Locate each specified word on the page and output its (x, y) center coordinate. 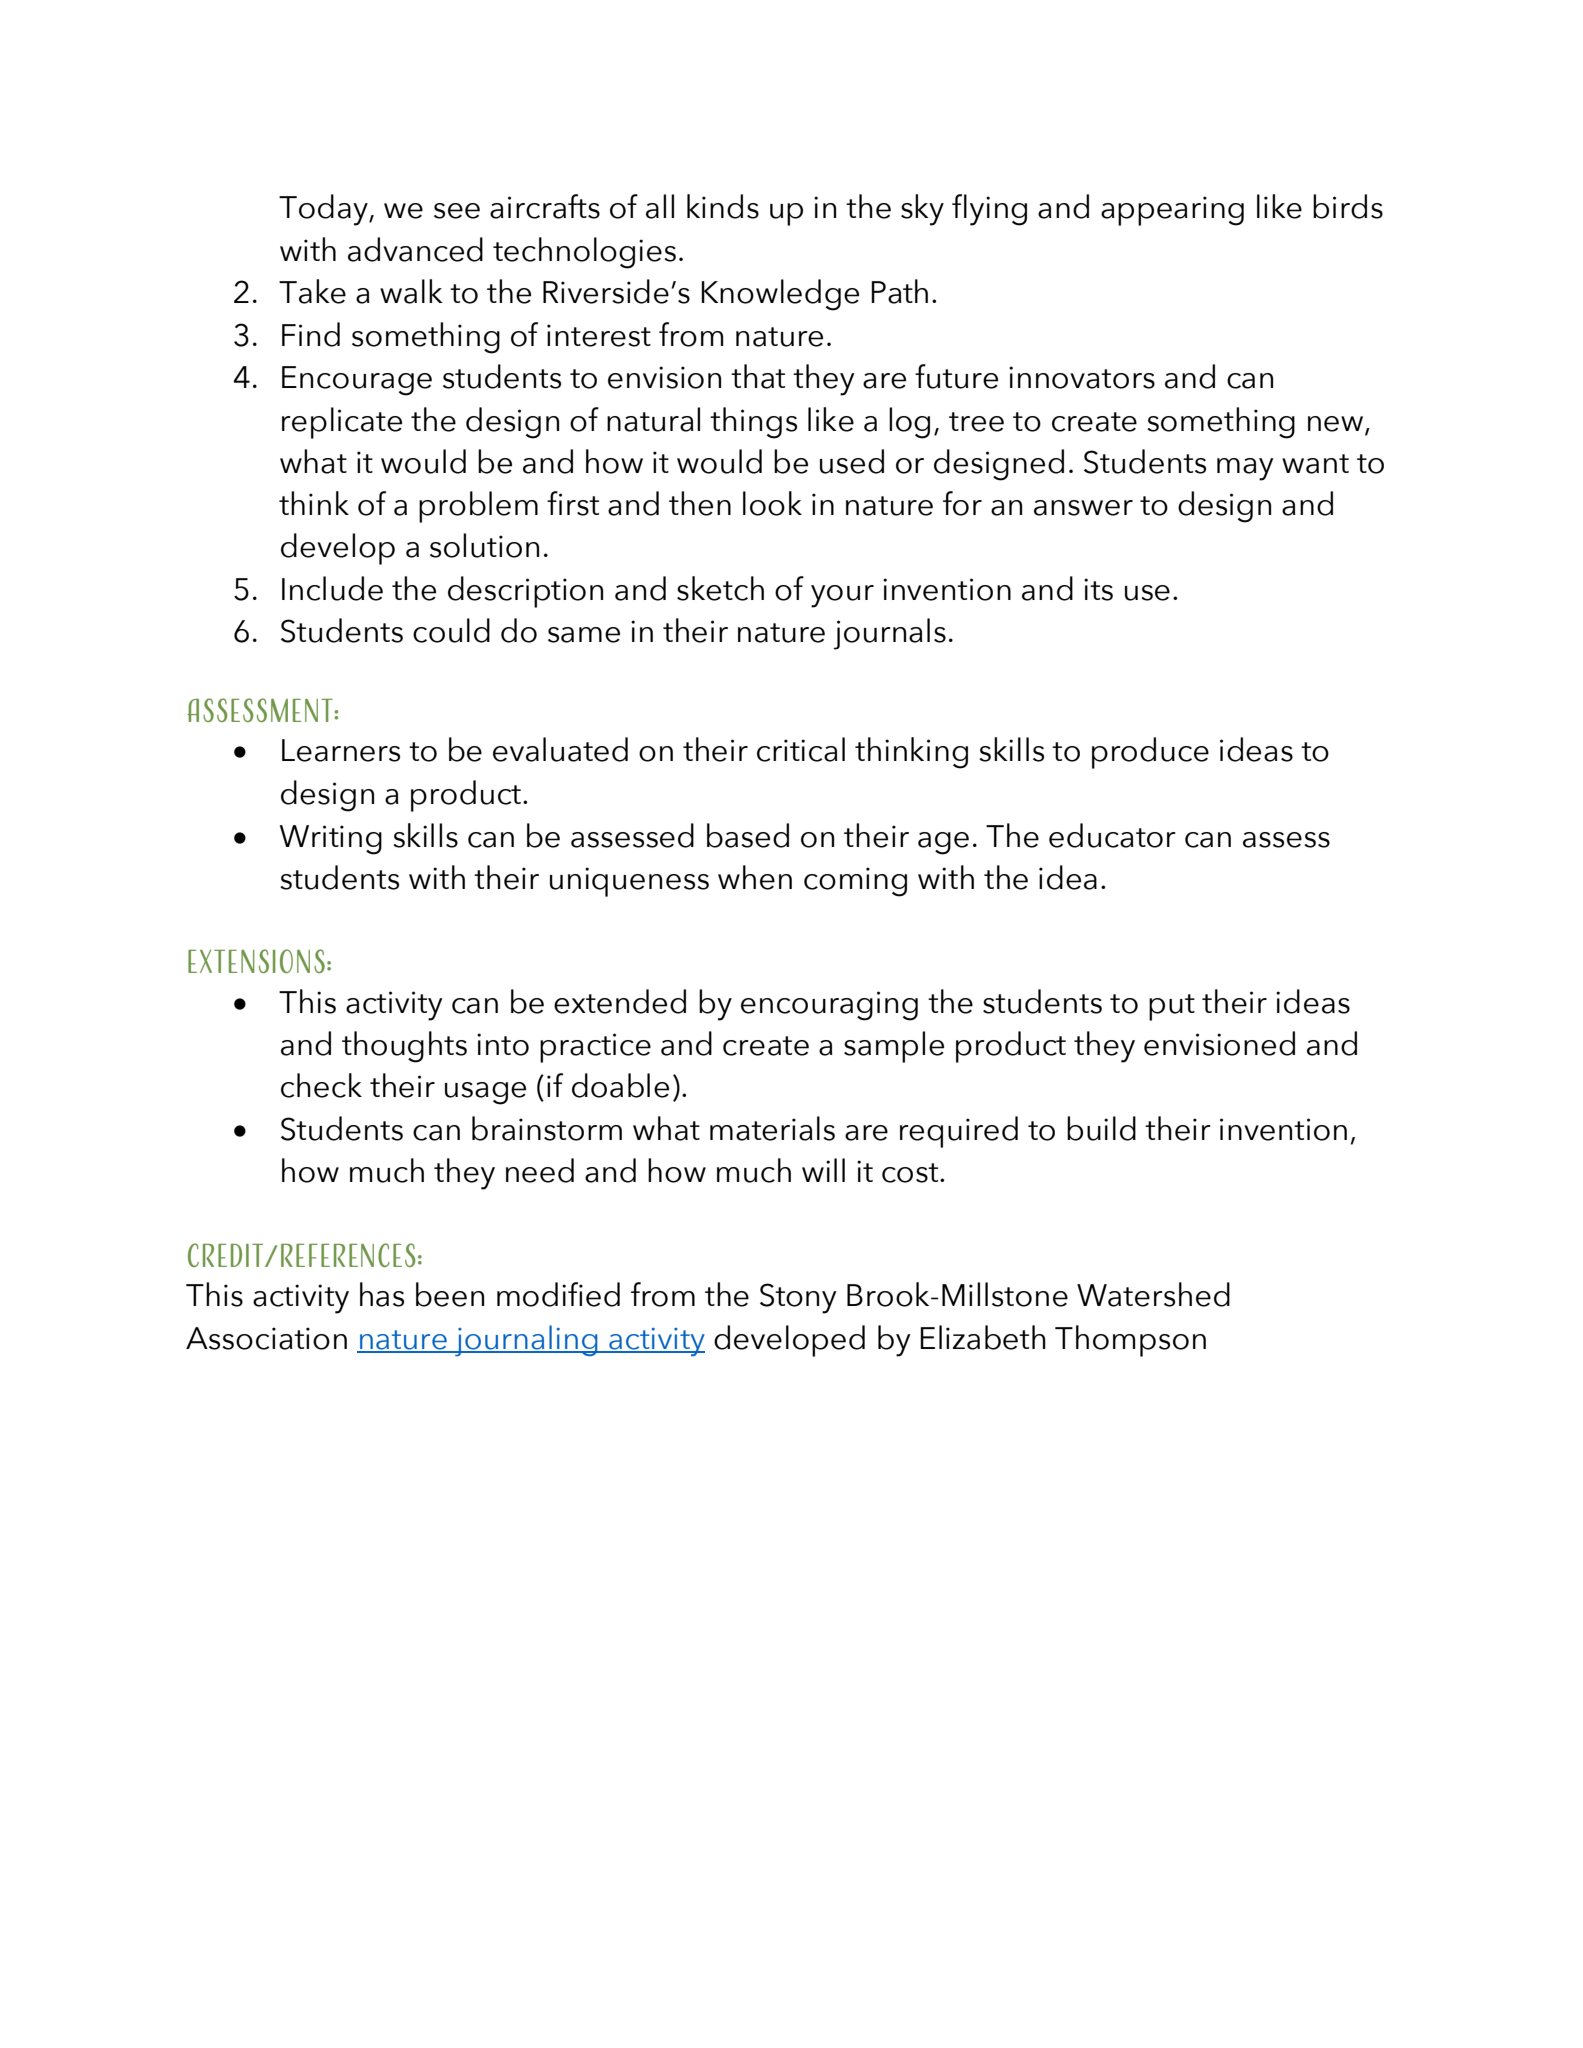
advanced (415, 249)
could (451, 630)
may (1245, 469)
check (321, 1085)
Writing (331, 840)
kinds (723, 206)
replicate (342, 423)
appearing (1172, 211)
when (755, 877)
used (852, 461)
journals (890, 634)
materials (772, 1128)
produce (1150, 753)
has (382, 1294)
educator (1112, 835)
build (1101, 1128)
